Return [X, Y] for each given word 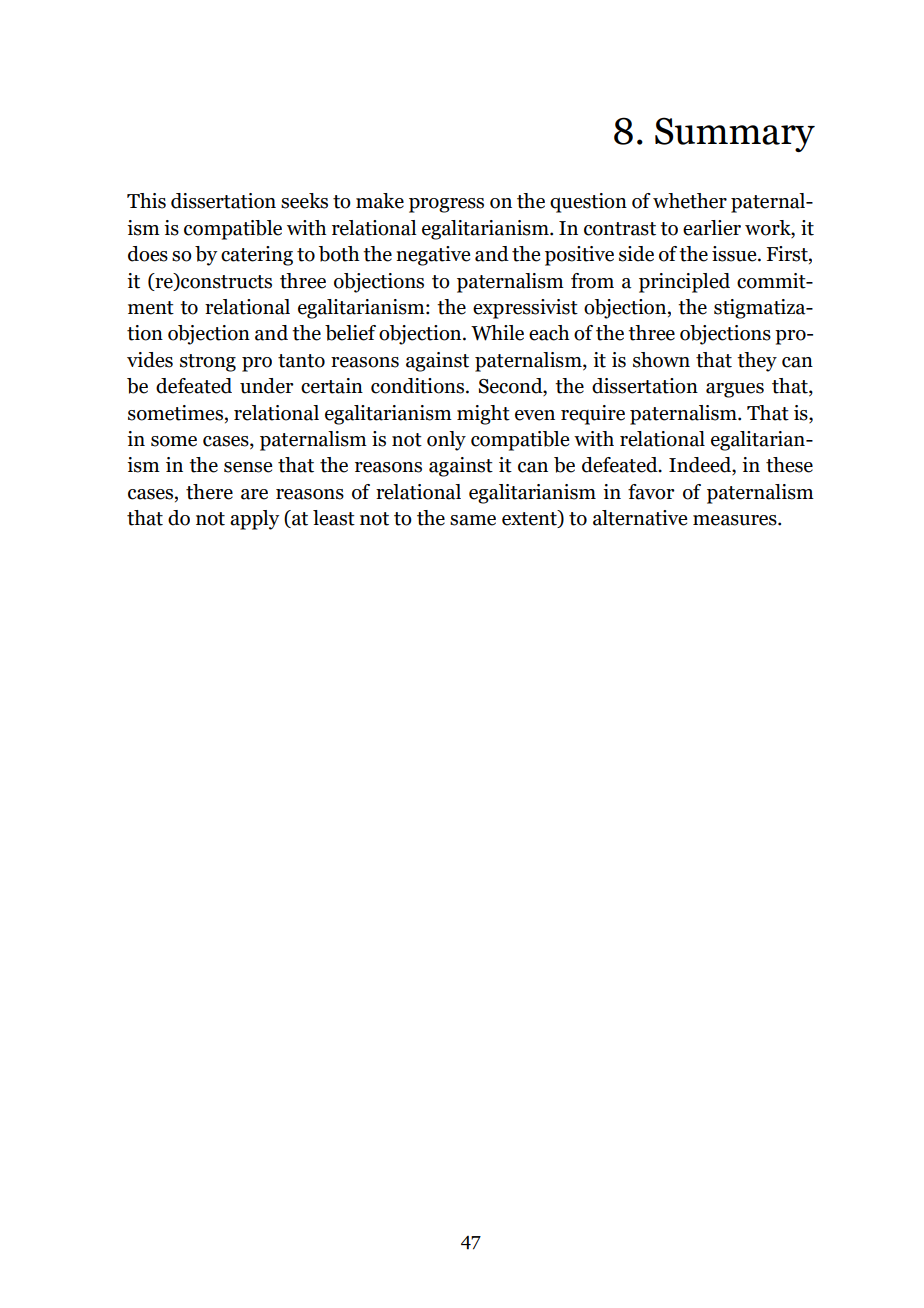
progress [446, 205]
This [146, 201]
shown [661, 360]
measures [736, 520]
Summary [735, 134]
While [497, 333]
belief [350, 333]
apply [254, 520]
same [473, 520]
